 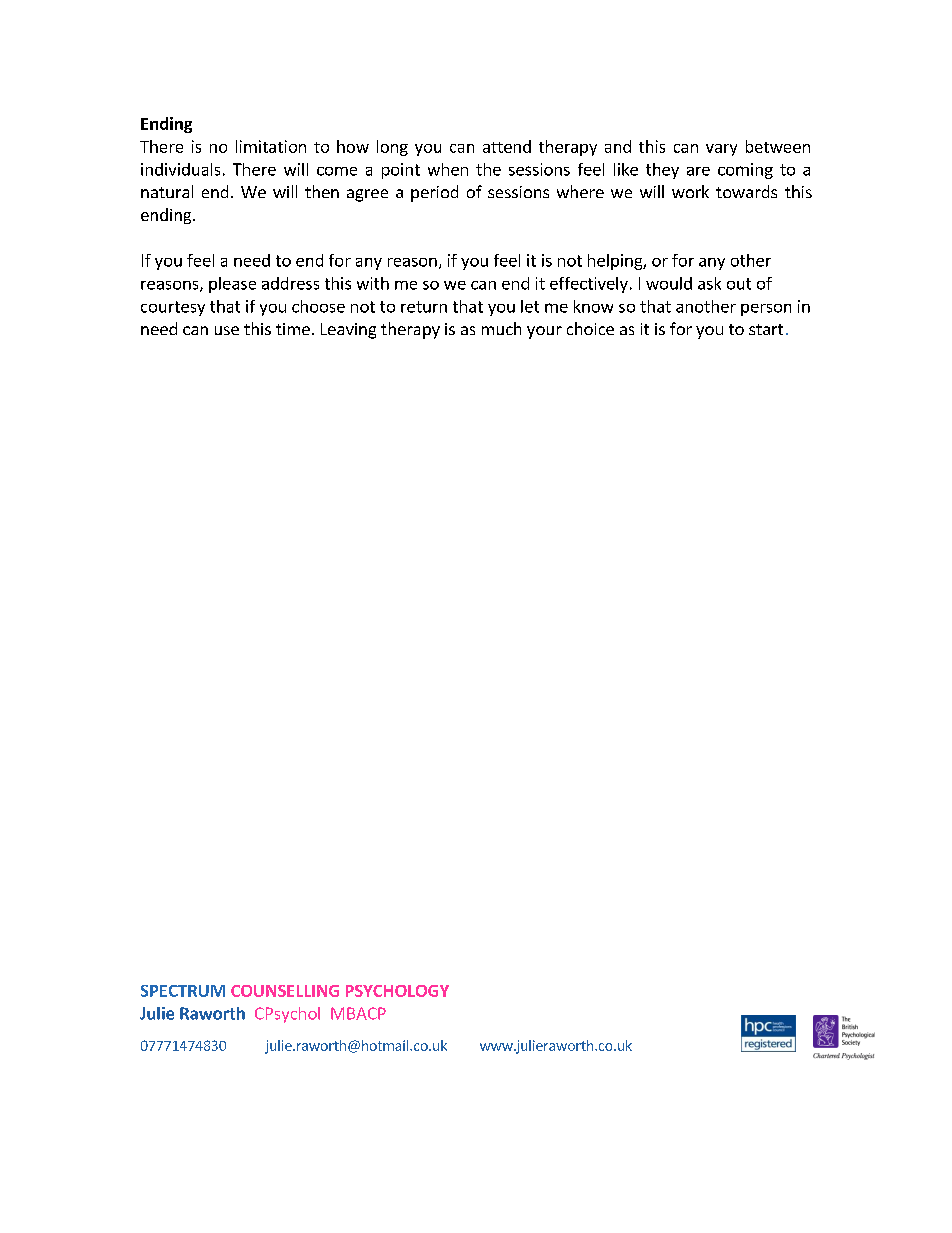 What do you see at coordinates (271, 146) in the screenshot?
I see `limitation` at bounding box center [271, 146].
